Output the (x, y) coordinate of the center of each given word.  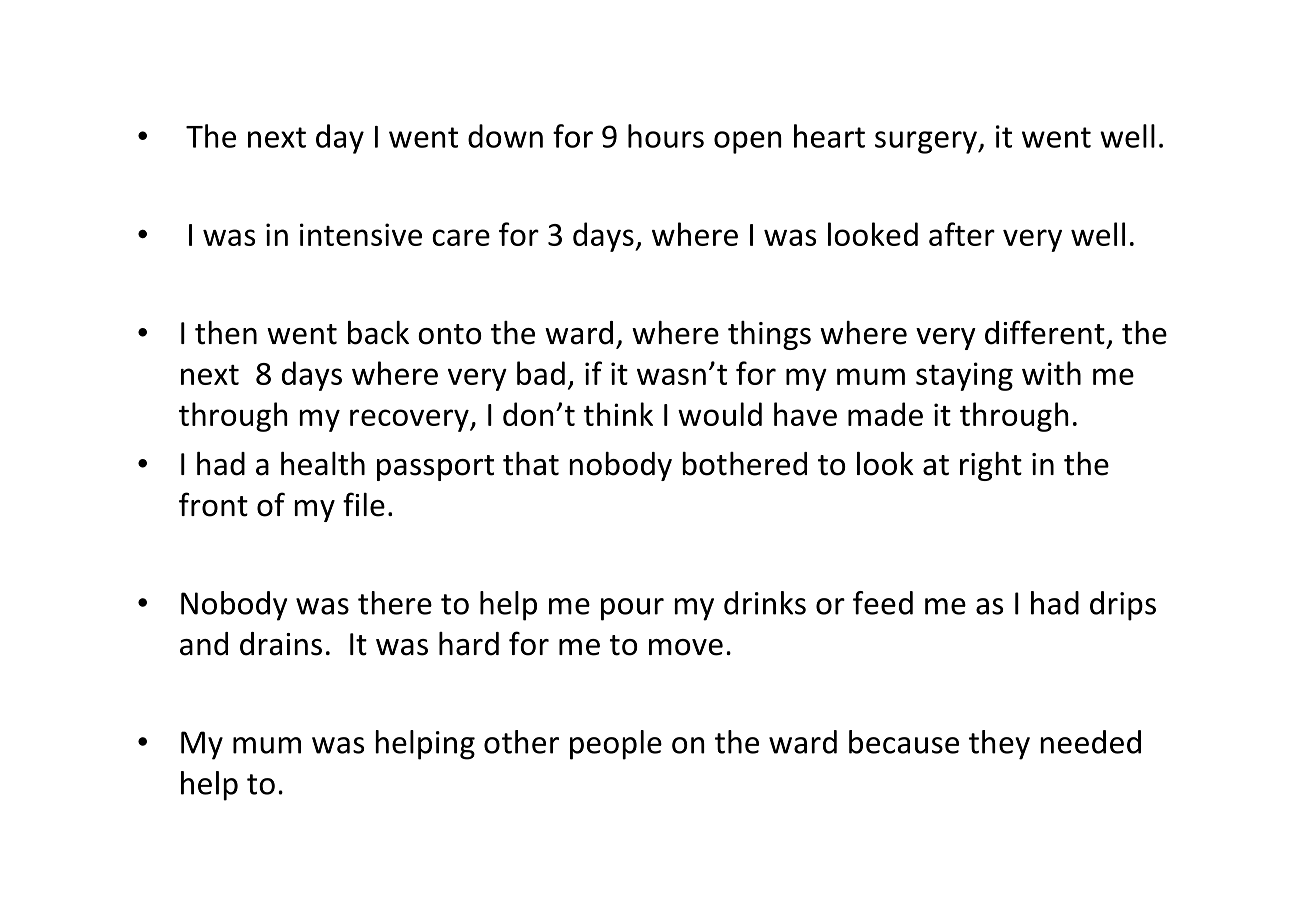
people (616, 745)
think (618, 414)
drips (1123, 606)
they (999, 745)
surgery (927, 142)
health (323, 464)
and (204, 644)
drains (281, 644)
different (1045, 332)
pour (632, 609)
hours (666, 136)
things (769, 335)
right (991, 466)
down (505, 136)
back (378, 333)
